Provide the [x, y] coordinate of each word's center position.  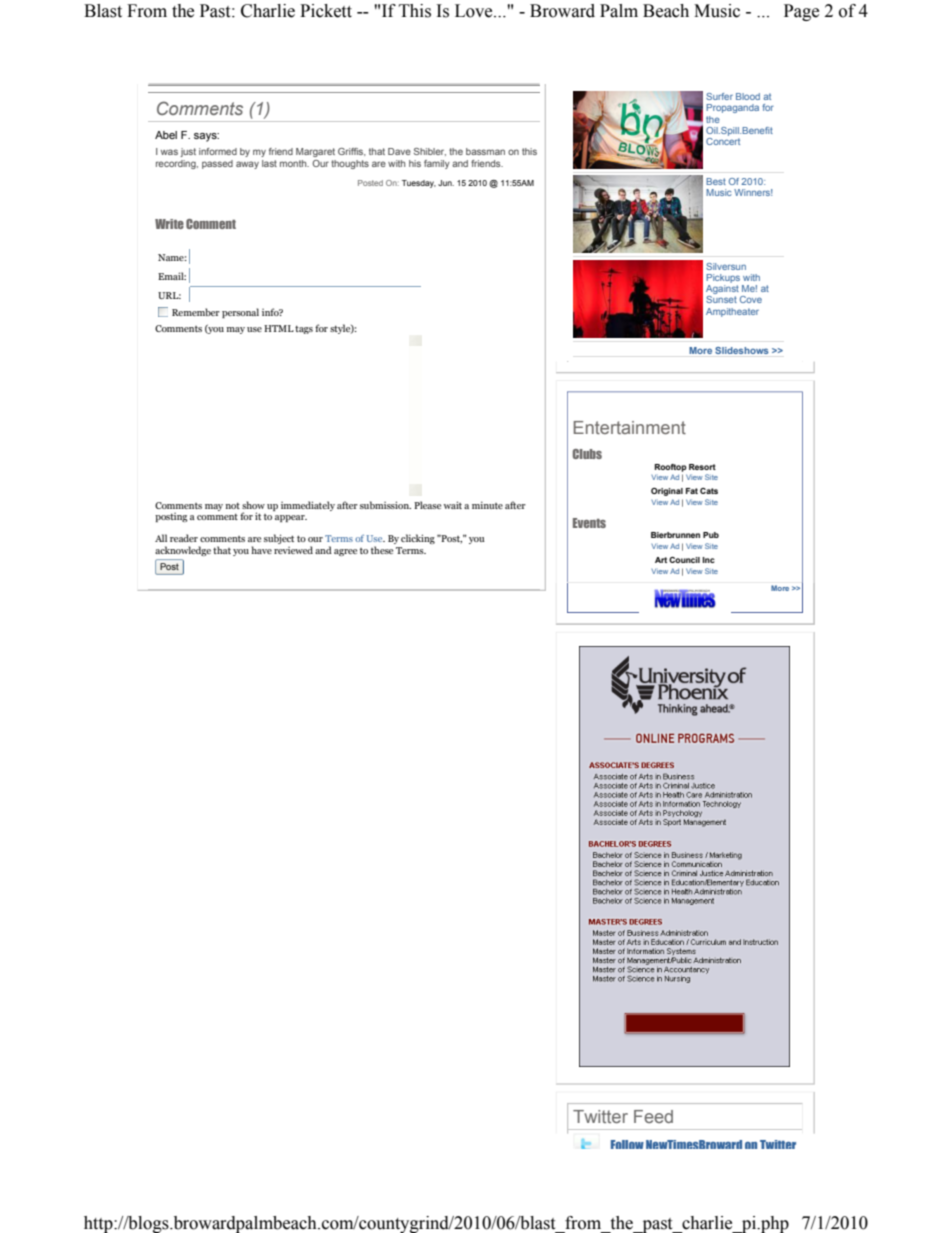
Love [475, 11]
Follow [627, 1144]
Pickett [326, 11]
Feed [653, 1116]
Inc [708, 560]
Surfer [719, 96]
